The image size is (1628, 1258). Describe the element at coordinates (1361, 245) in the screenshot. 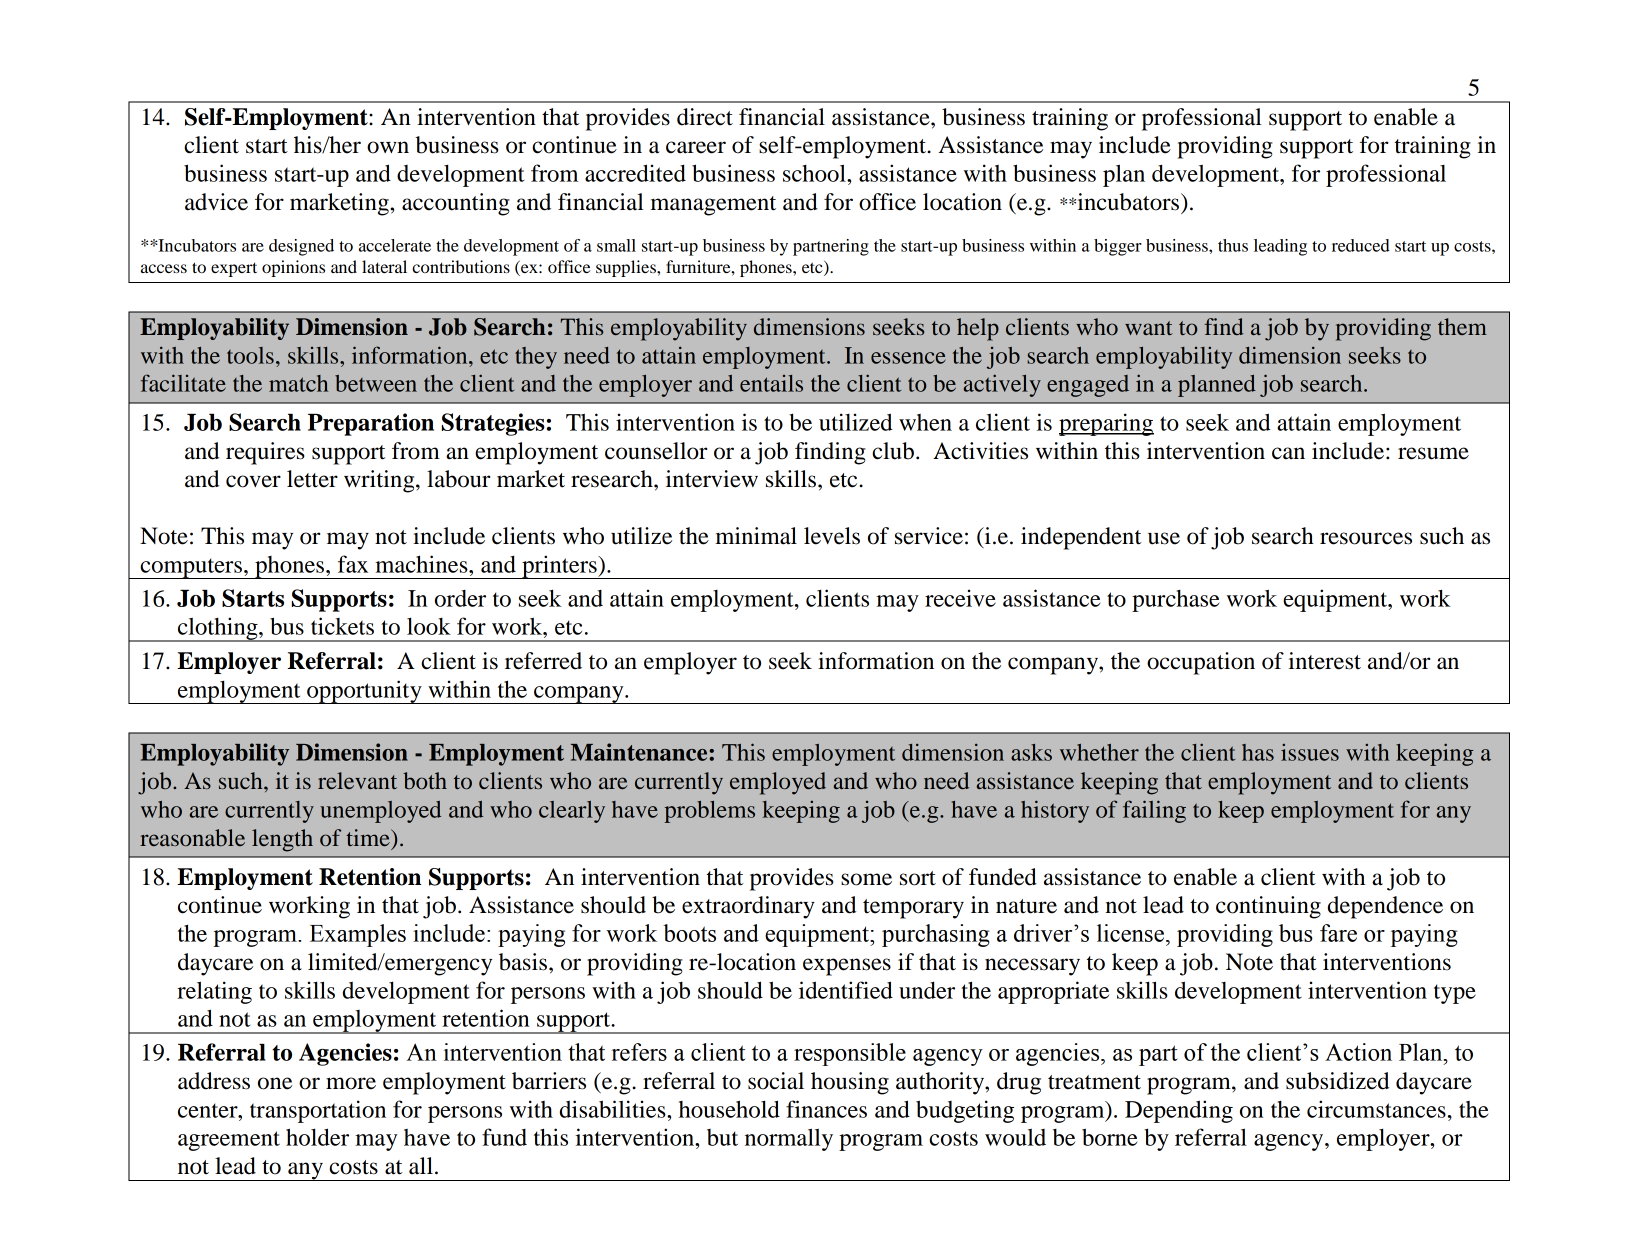

I see `reduced` at that location.
